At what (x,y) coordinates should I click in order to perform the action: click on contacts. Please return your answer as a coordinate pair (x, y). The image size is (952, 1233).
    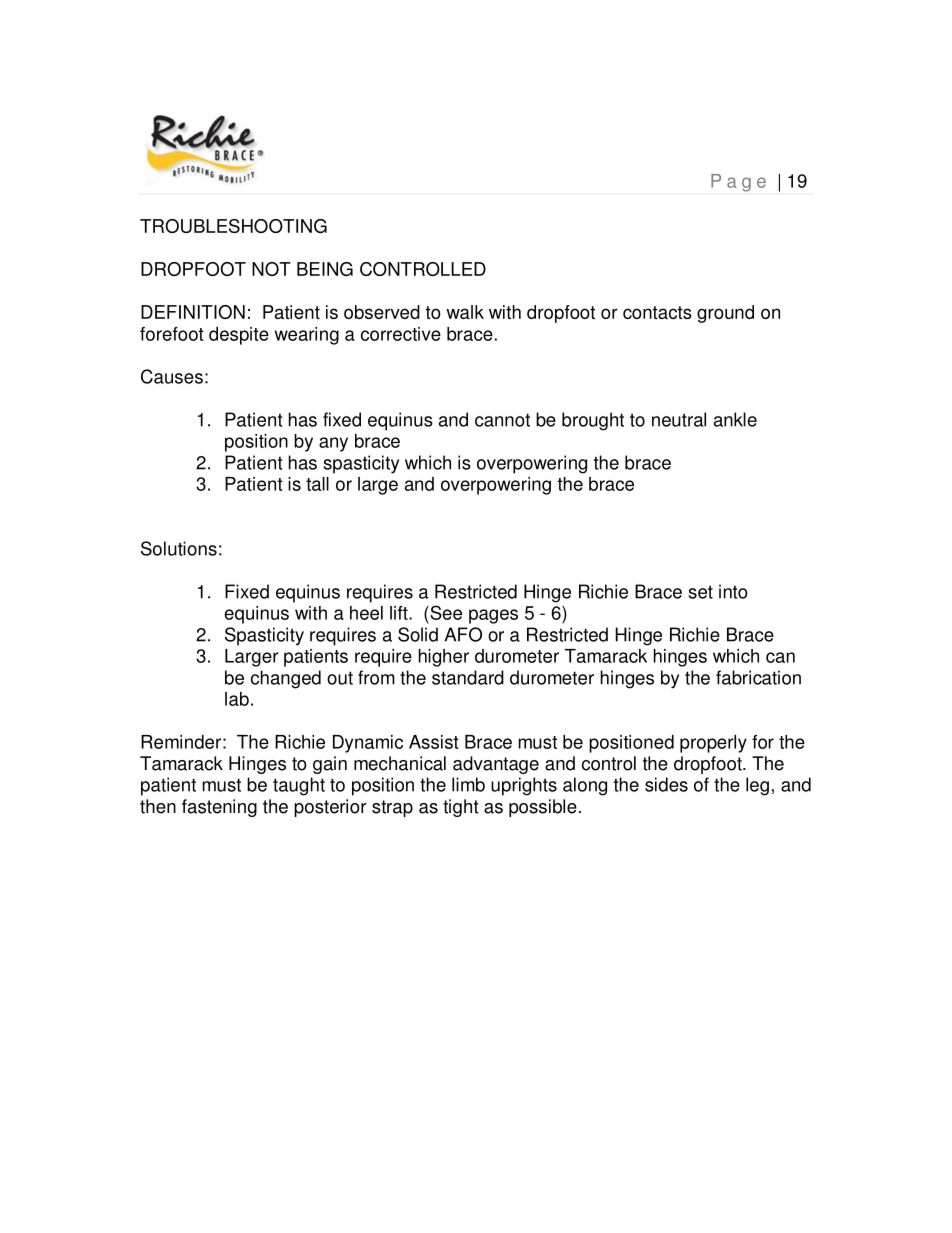
    Looking at the image, I should click on (657, 312).
